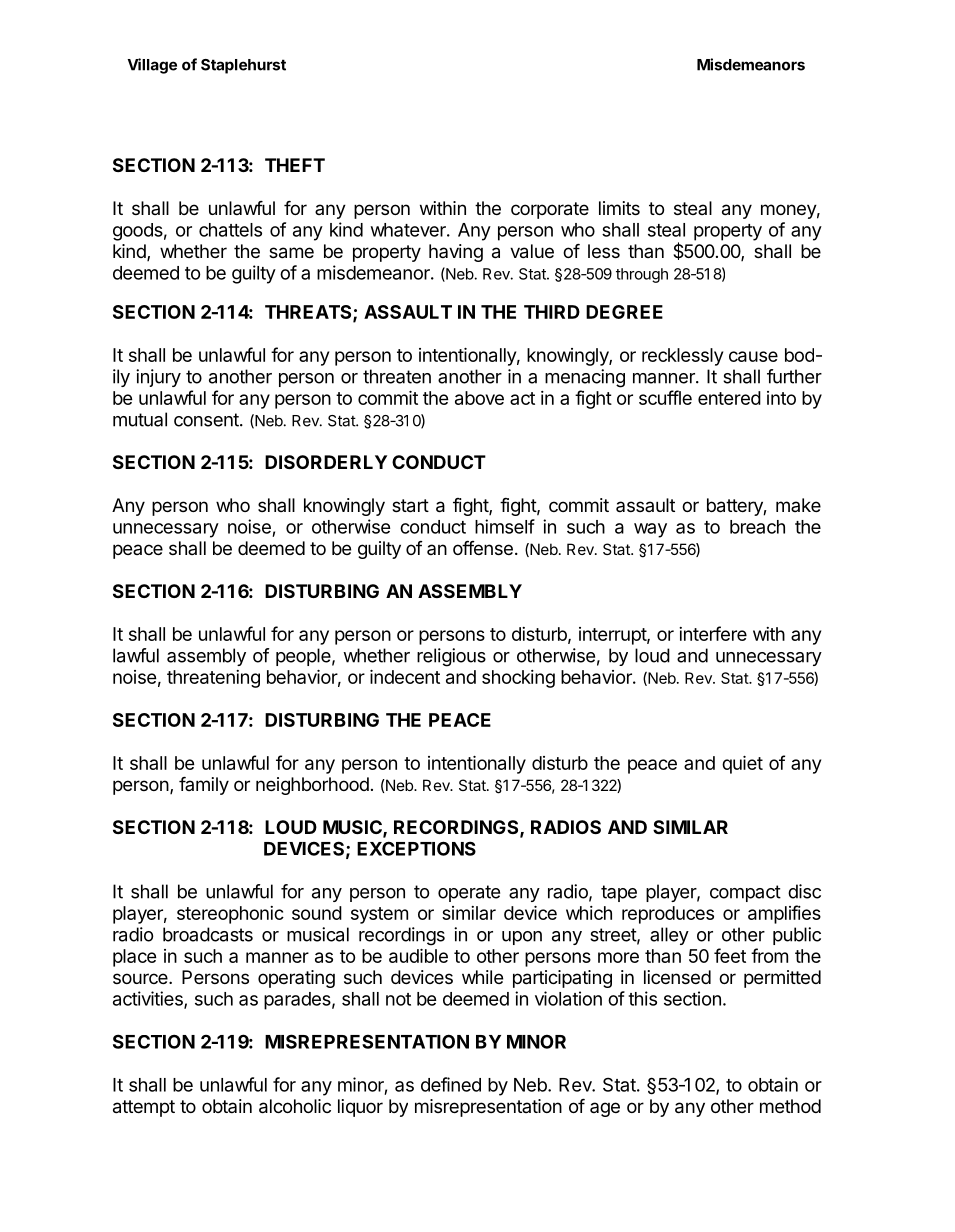 The height and width of the screenshot is (1232, 955). Describe the element at coordinates (619, 208) in the screenshot. I see `limits` at that location.
